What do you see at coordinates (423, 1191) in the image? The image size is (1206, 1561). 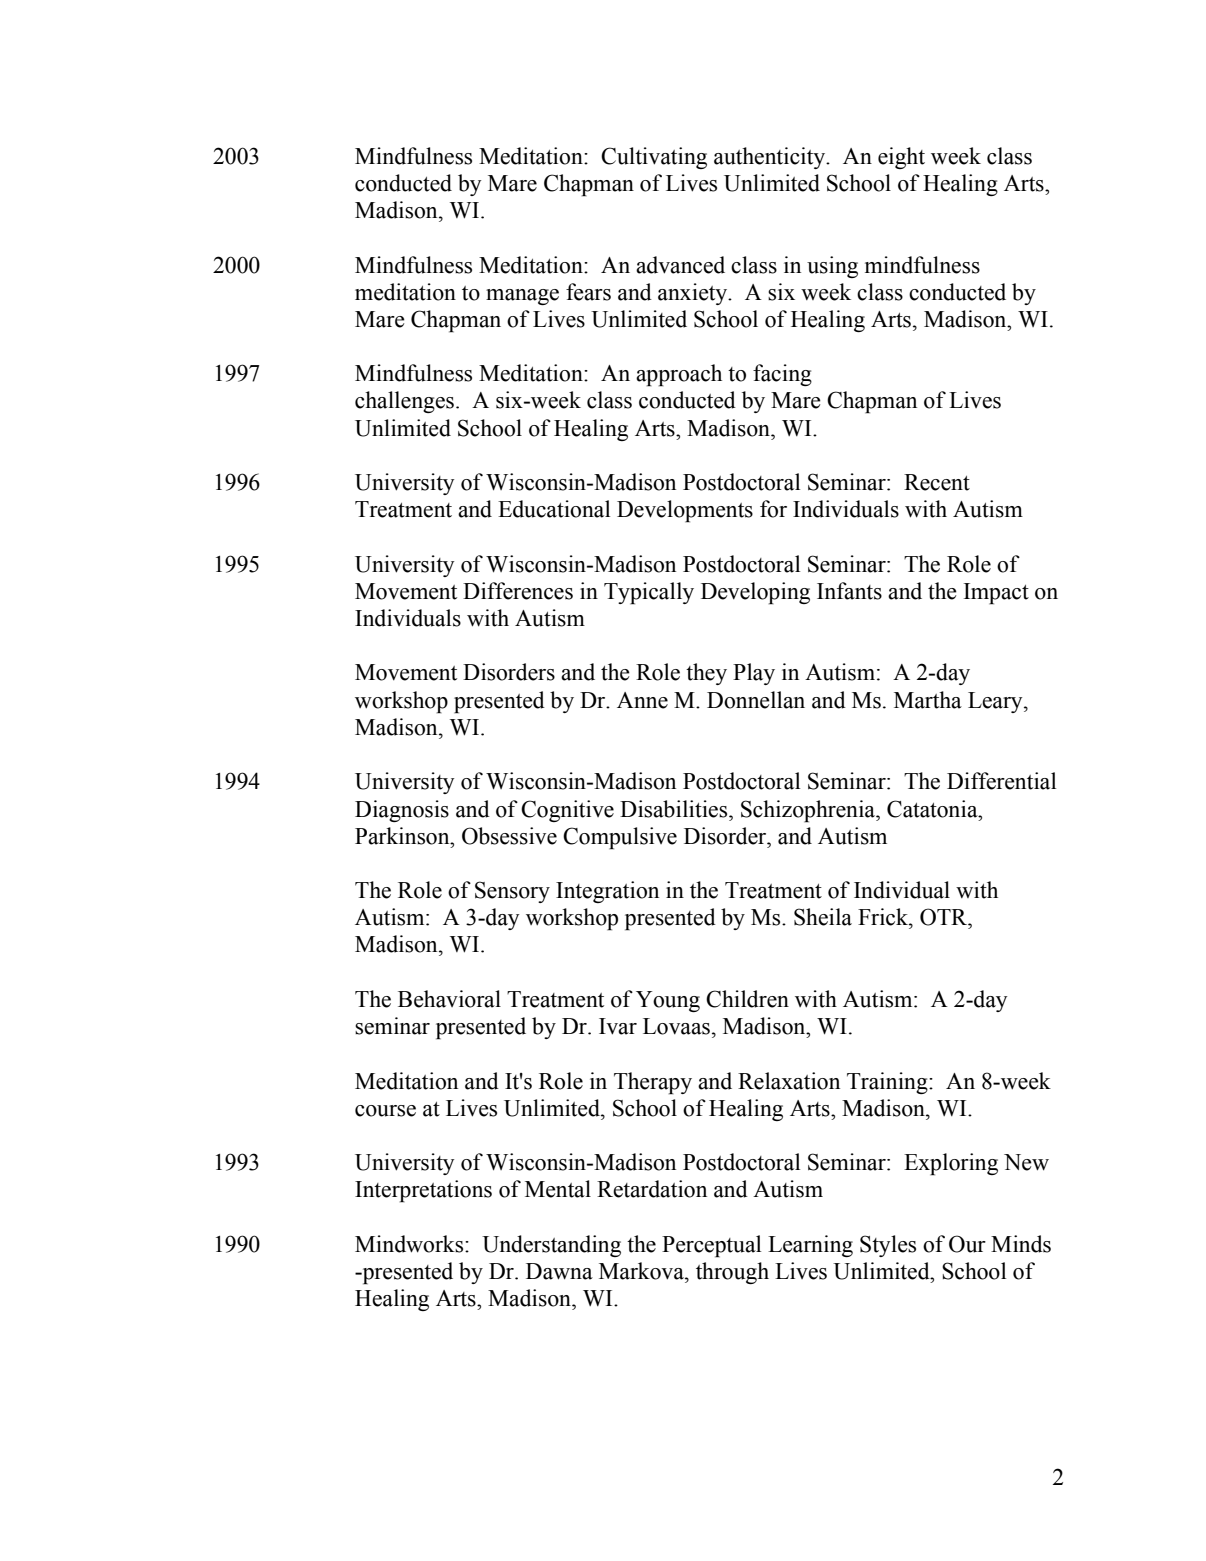 I see `Interpretations` at bounding box center [423, 1191].
